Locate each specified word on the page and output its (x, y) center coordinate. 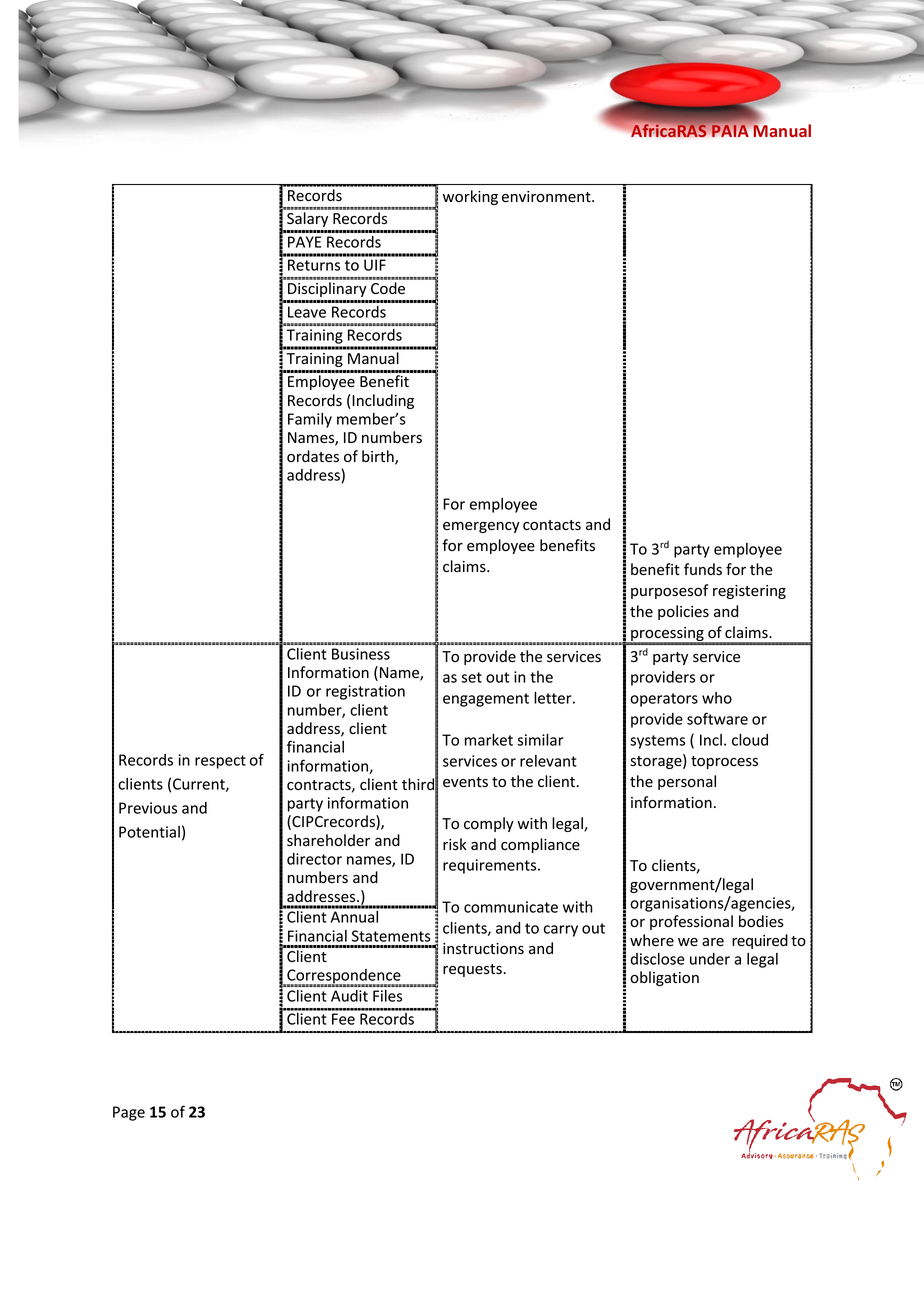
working (470, 197)
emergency (481, 527)
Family (310, 420)
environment (547, 197)
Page (129, 1113)
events (465, 782)
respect (220, 762)
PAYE (304, 242)
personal (687, 782)
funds (703, 569)
